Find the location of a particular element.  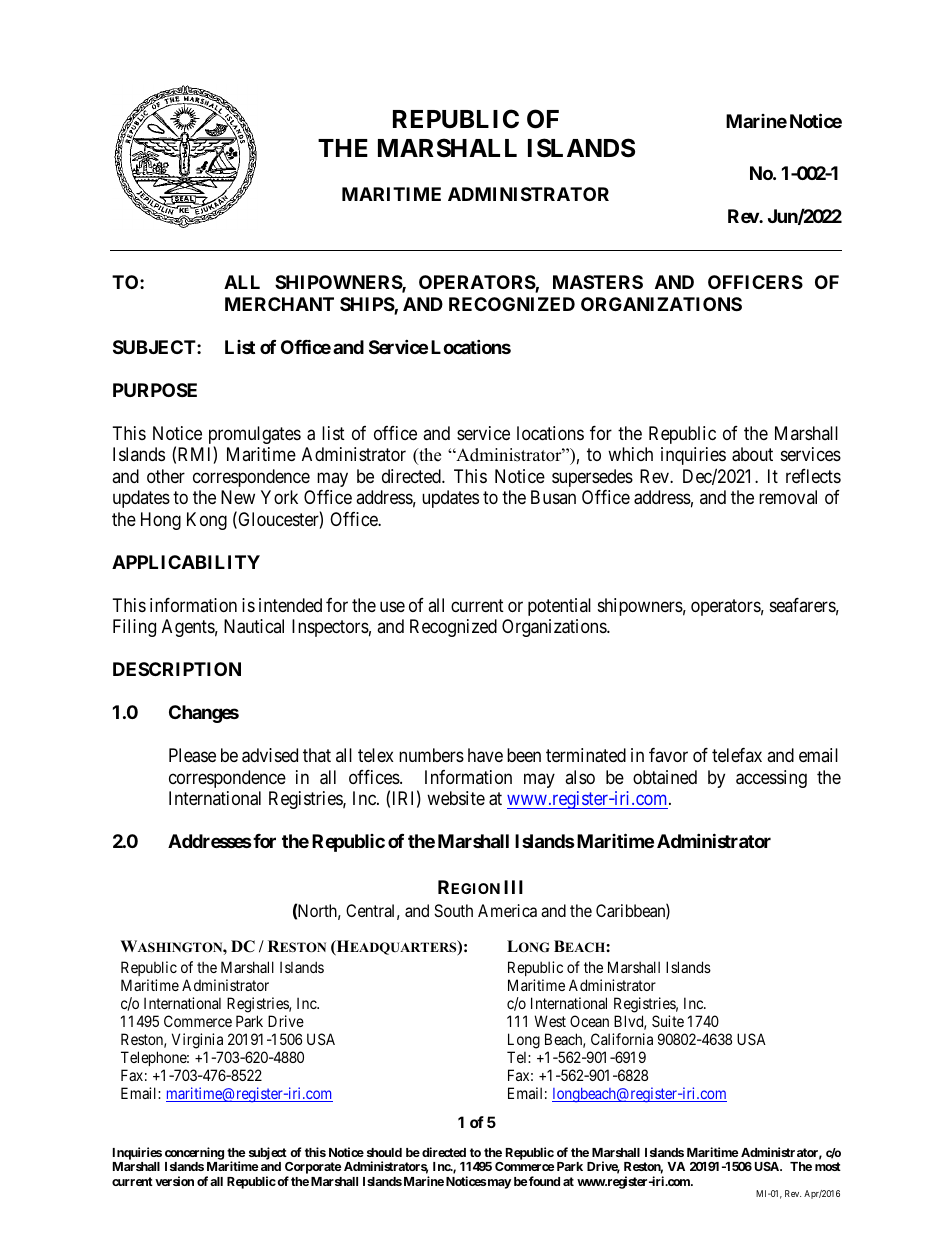

MASTERS is located at coordinates (598, 282).
